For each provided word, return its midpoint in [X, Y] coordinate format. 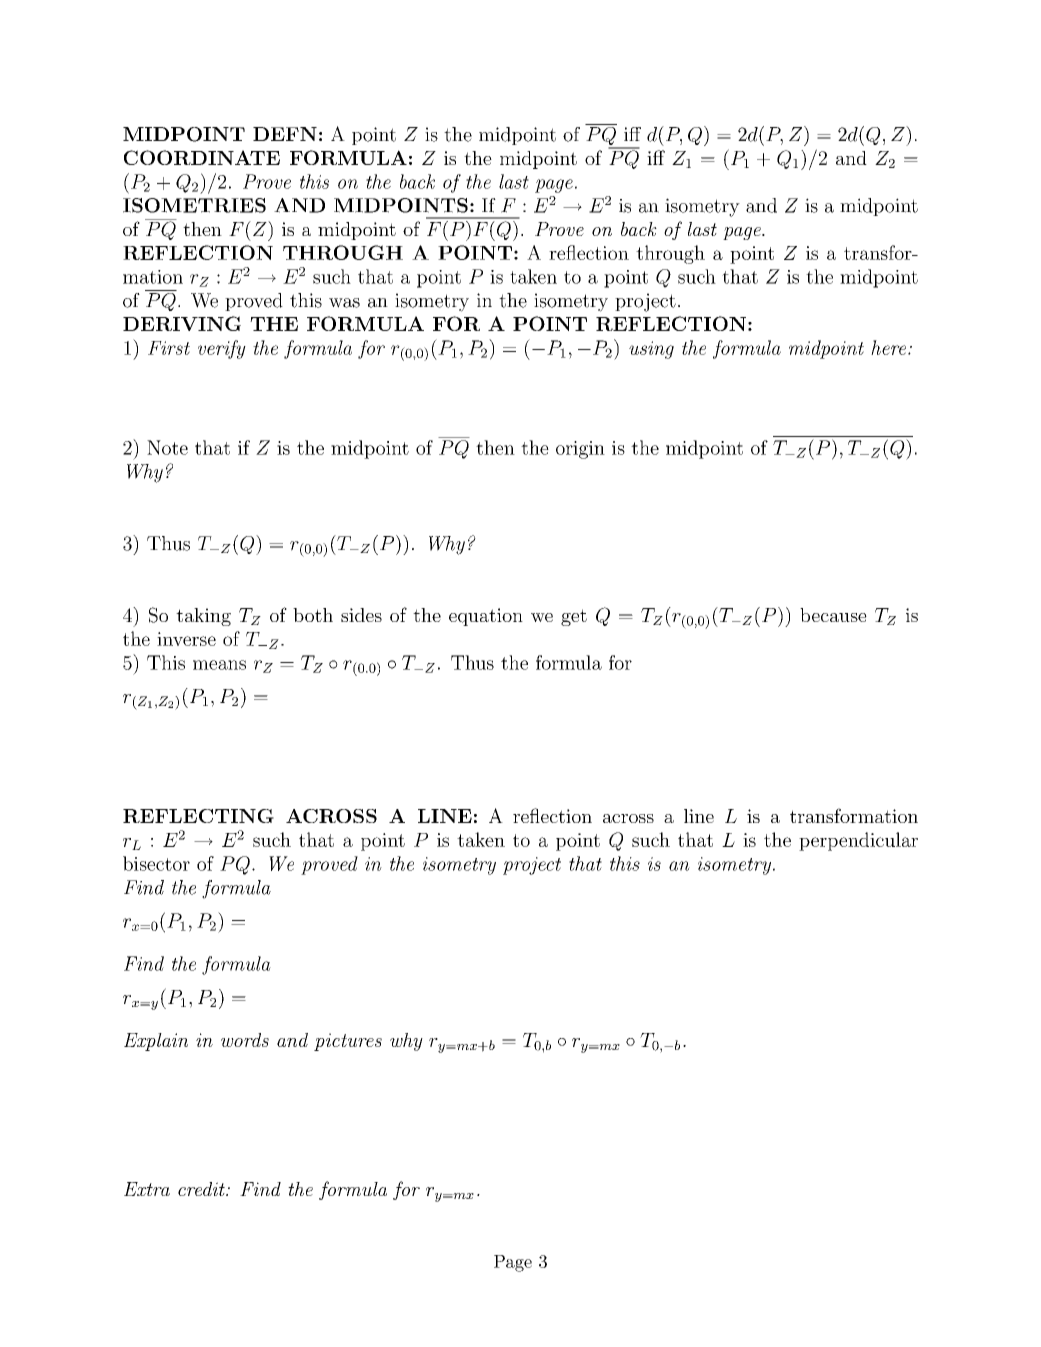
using [651, 350]
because [833, 615]
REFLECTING [198, 816]
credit [202, 1189]
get [574, 617]
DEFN [285, 134]
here [890, 347]
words [245, 1040]
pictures [348, 1042]
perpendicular [858, 841]
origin [580, 450]
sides [361, 615]
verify [222, 349]
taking [203, 617]
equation [486, 617]
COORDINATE [202, 157]
